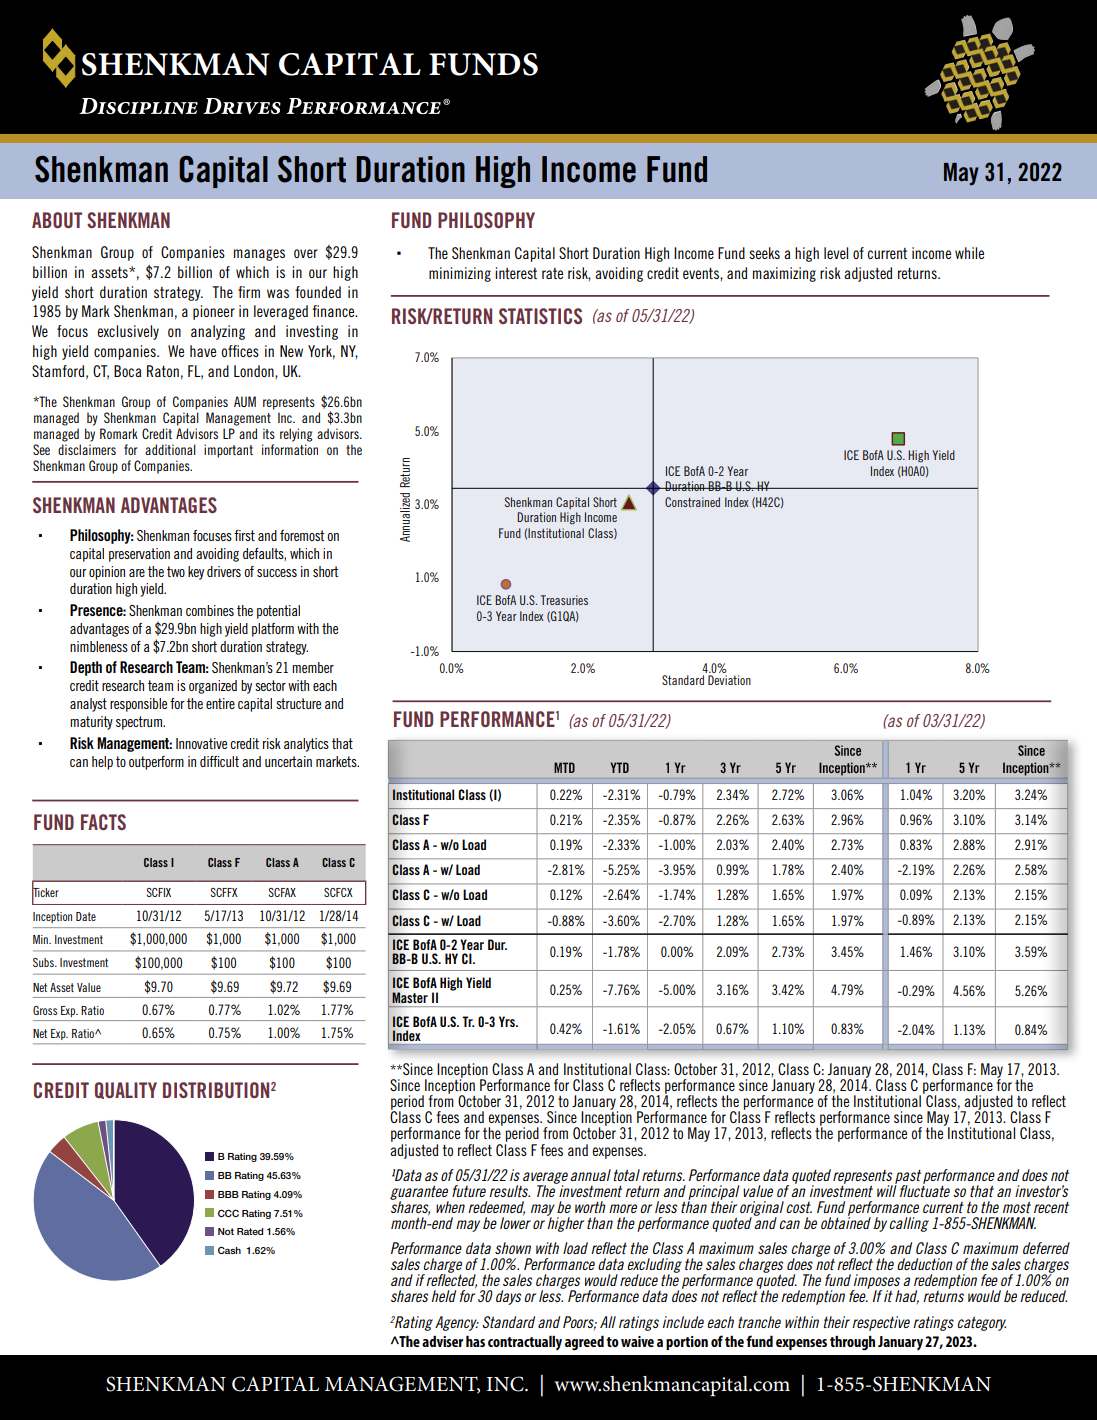  What do you see at coordinates (508, 1021) in the screenshot?
I see `Yrs` at bounding box center [508, 1021].
